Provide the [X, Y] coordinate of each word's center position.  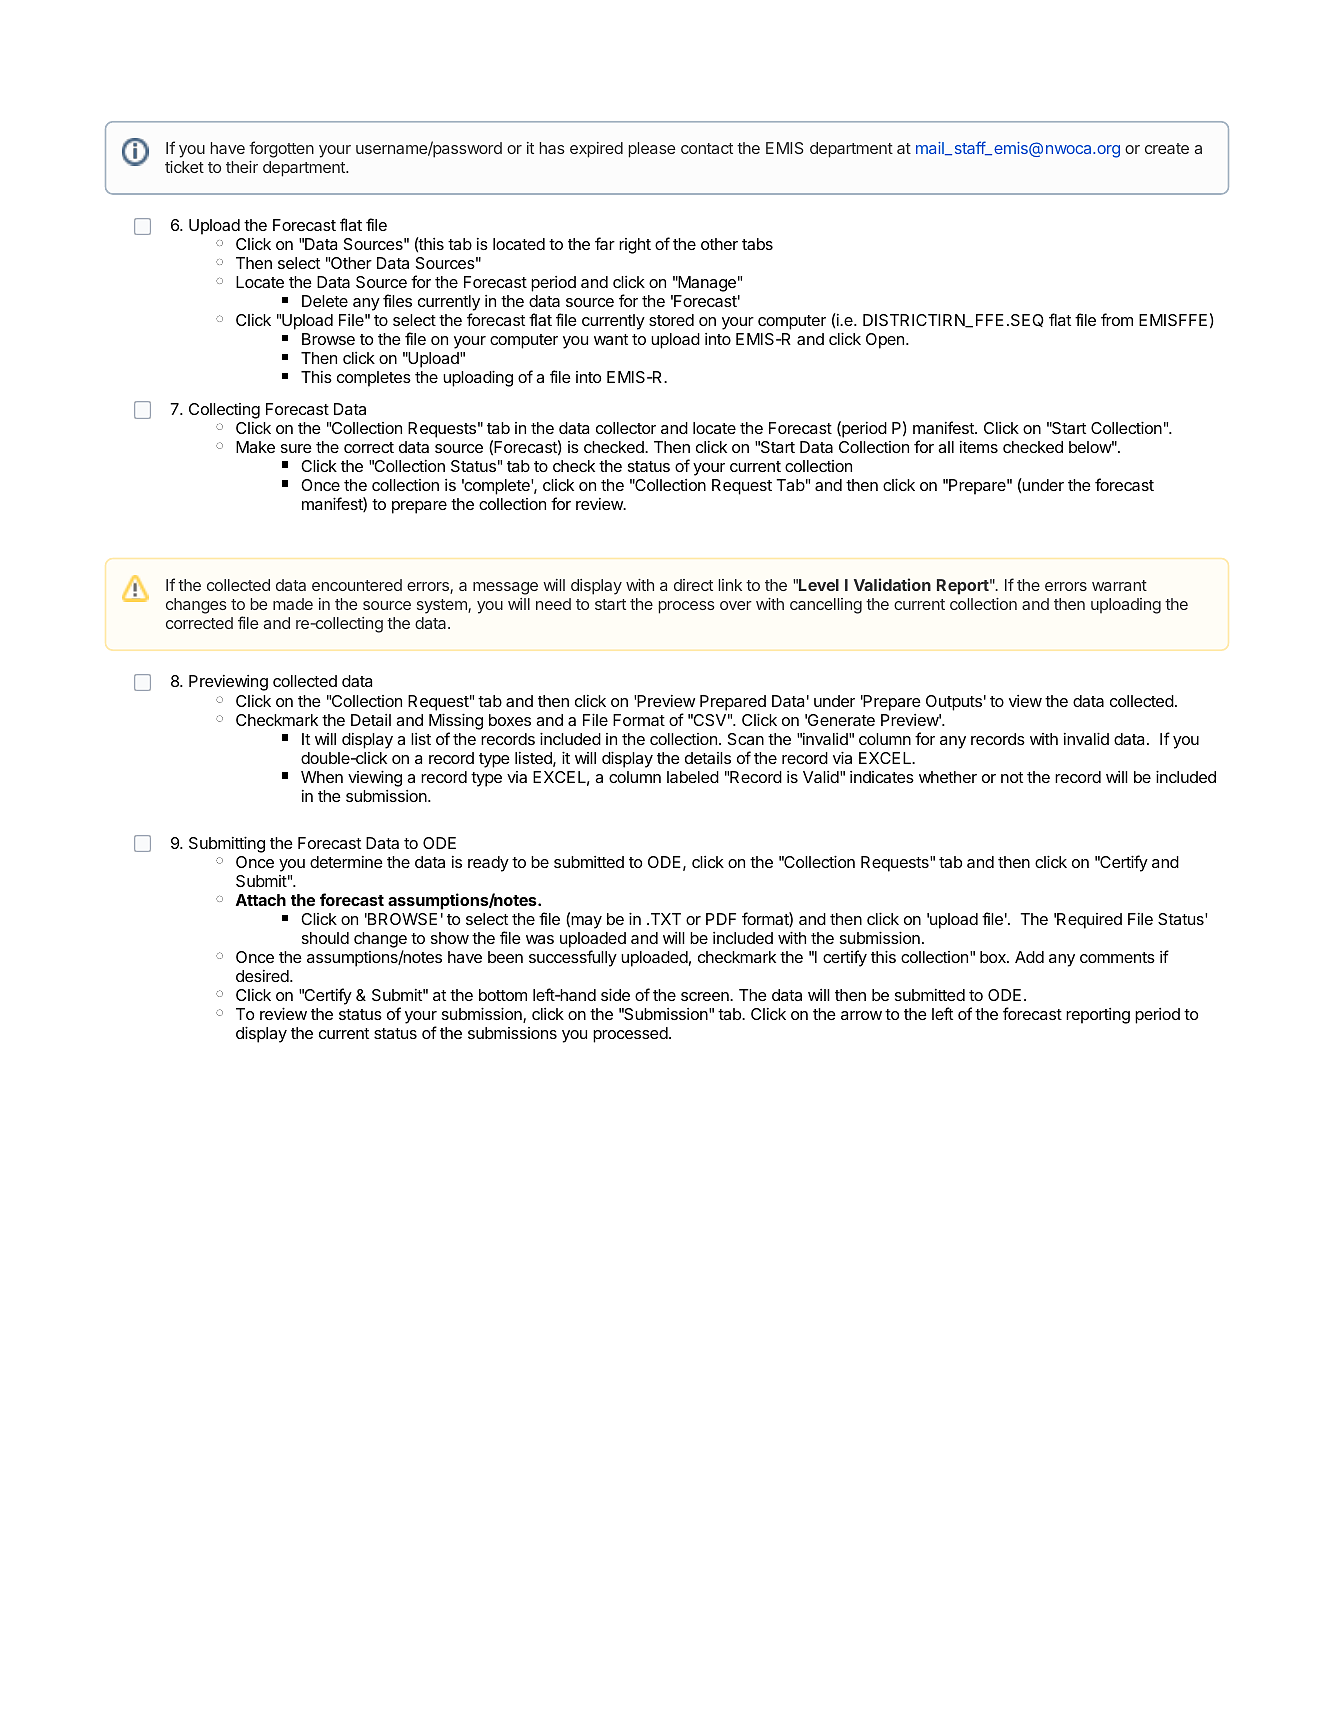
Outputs [954, 703]
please [652, 150]
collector [626, 428]
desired [263, 976]
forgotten [281, 149]
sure [296, 448]
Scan [746, 739]
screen [706, 996]
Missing [456, 721]
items [979, 447]
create [1167, 148]
